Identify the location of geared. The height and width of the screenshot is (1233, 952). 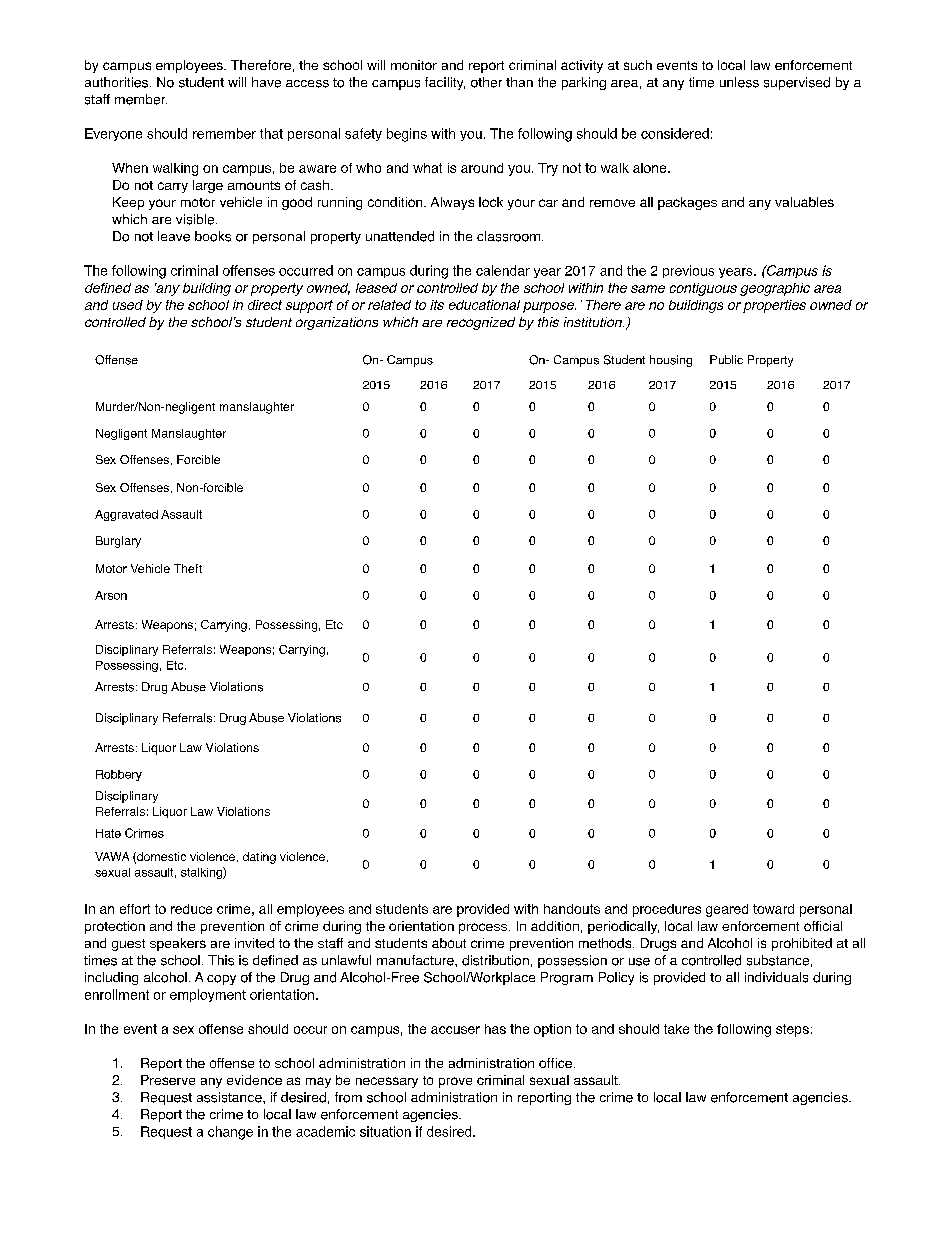
(727, 910).
